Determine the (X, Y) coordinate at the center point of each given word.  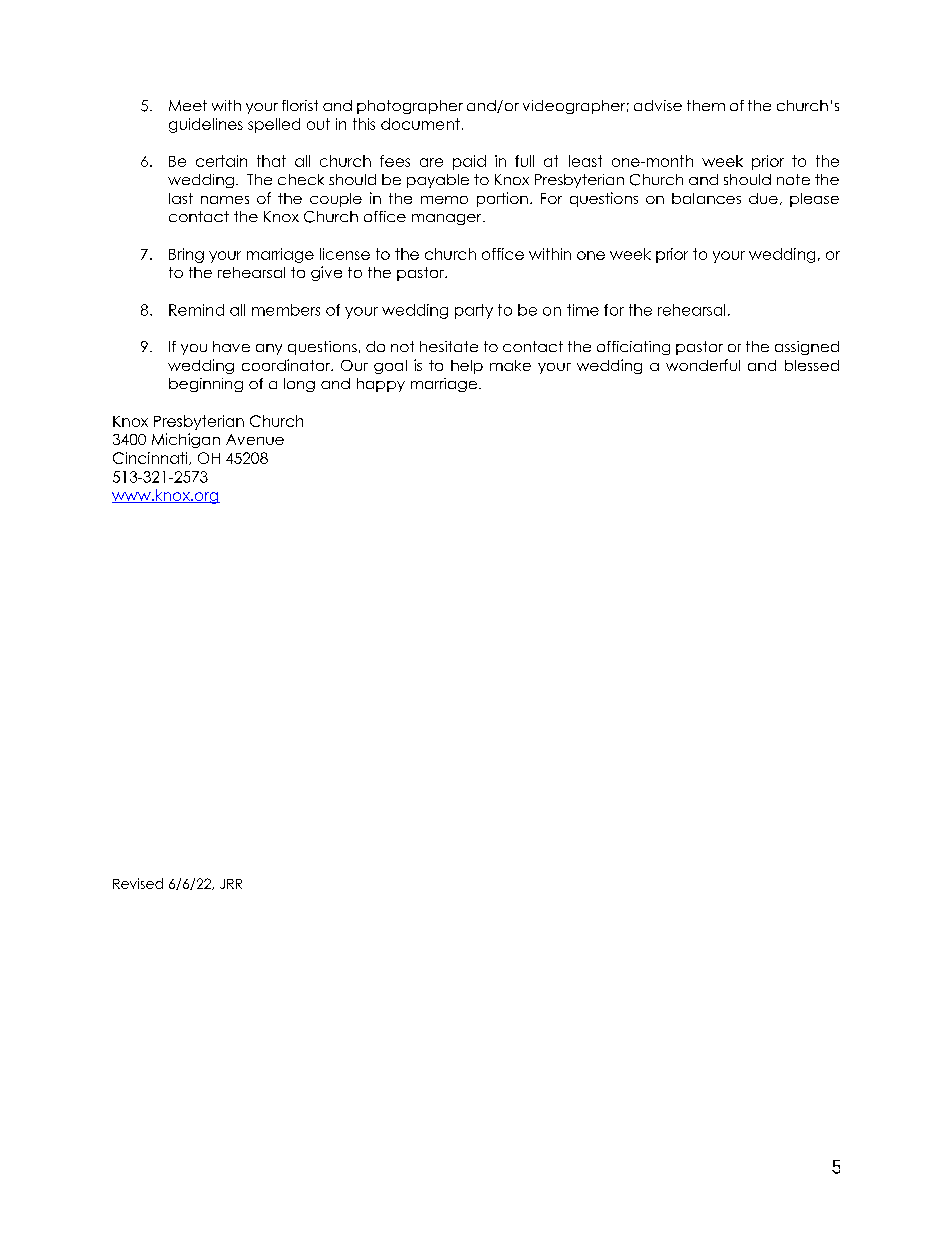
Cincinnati (151, 458)
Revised (138, 883)
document (420, 124)
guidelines (206, 125)
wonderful (703, 365)
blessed (812, 365)
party (474, 311)
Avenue (255, 439)
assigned (807, 348)
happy (381, 385)
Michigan (186, 440)
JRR (231, 884)
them (706, 105)
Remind (196, 310)
